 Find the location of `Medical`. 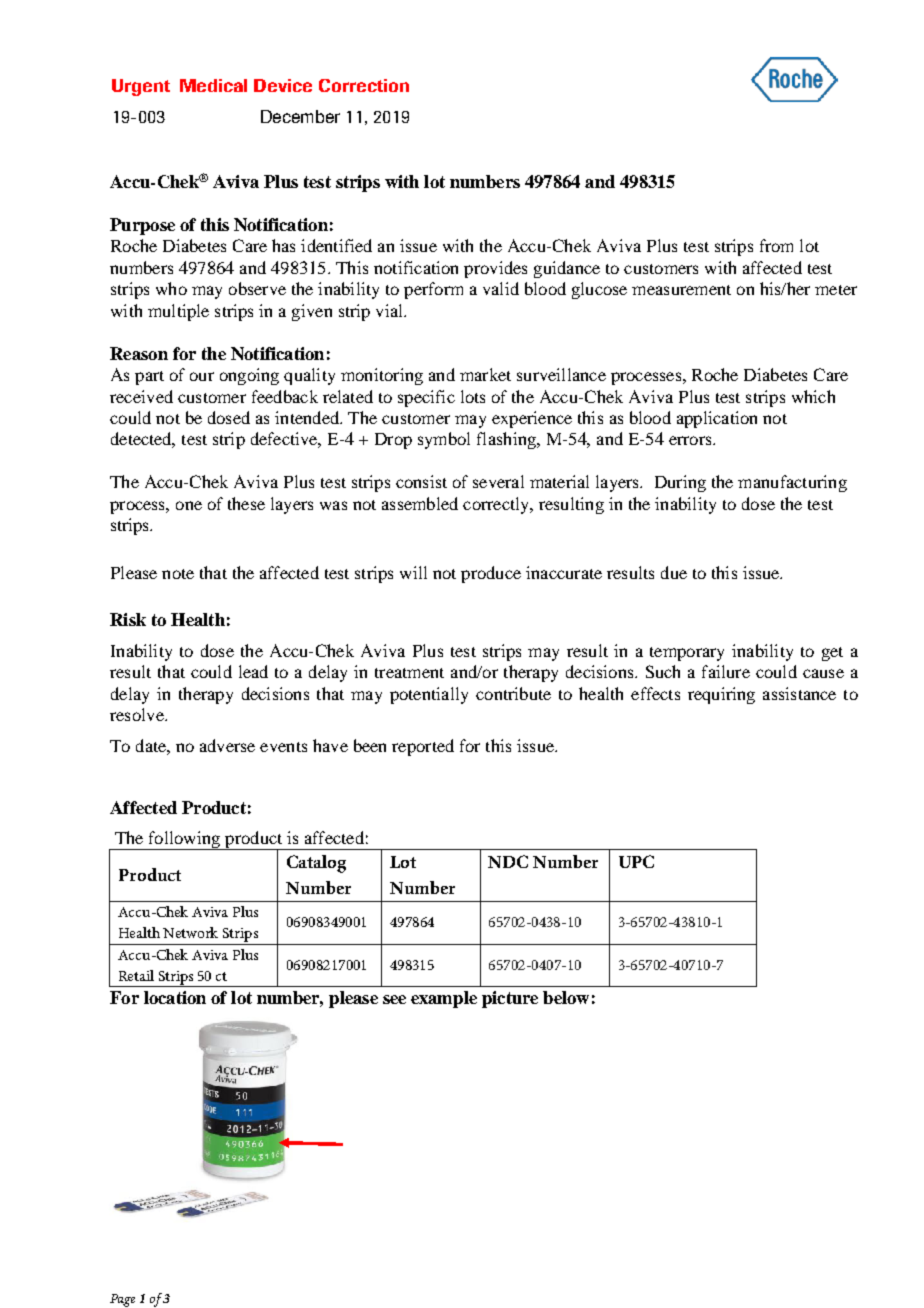

Medical is located at coordinates (213, 85).
